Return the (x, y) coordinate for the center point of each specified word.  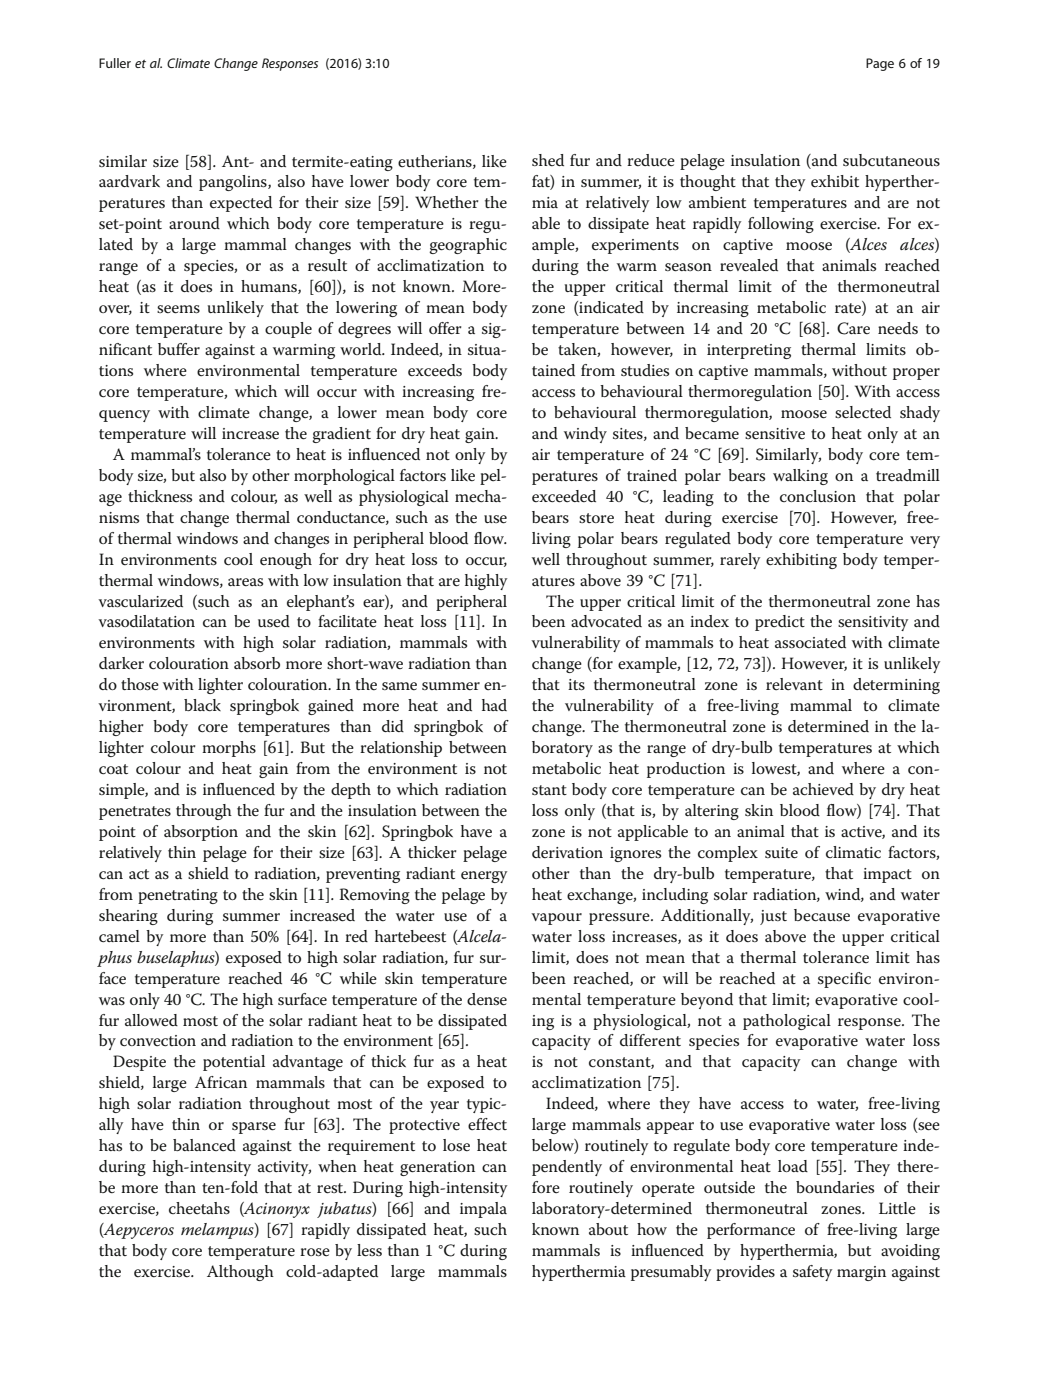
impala (483, 1210)
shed (548, 160)
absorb (257, 663)
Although (240, 1273)
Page (880, 64)
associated (810, 642)
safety (812, 1273)
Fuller (115, 63)
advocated (606, 621)
